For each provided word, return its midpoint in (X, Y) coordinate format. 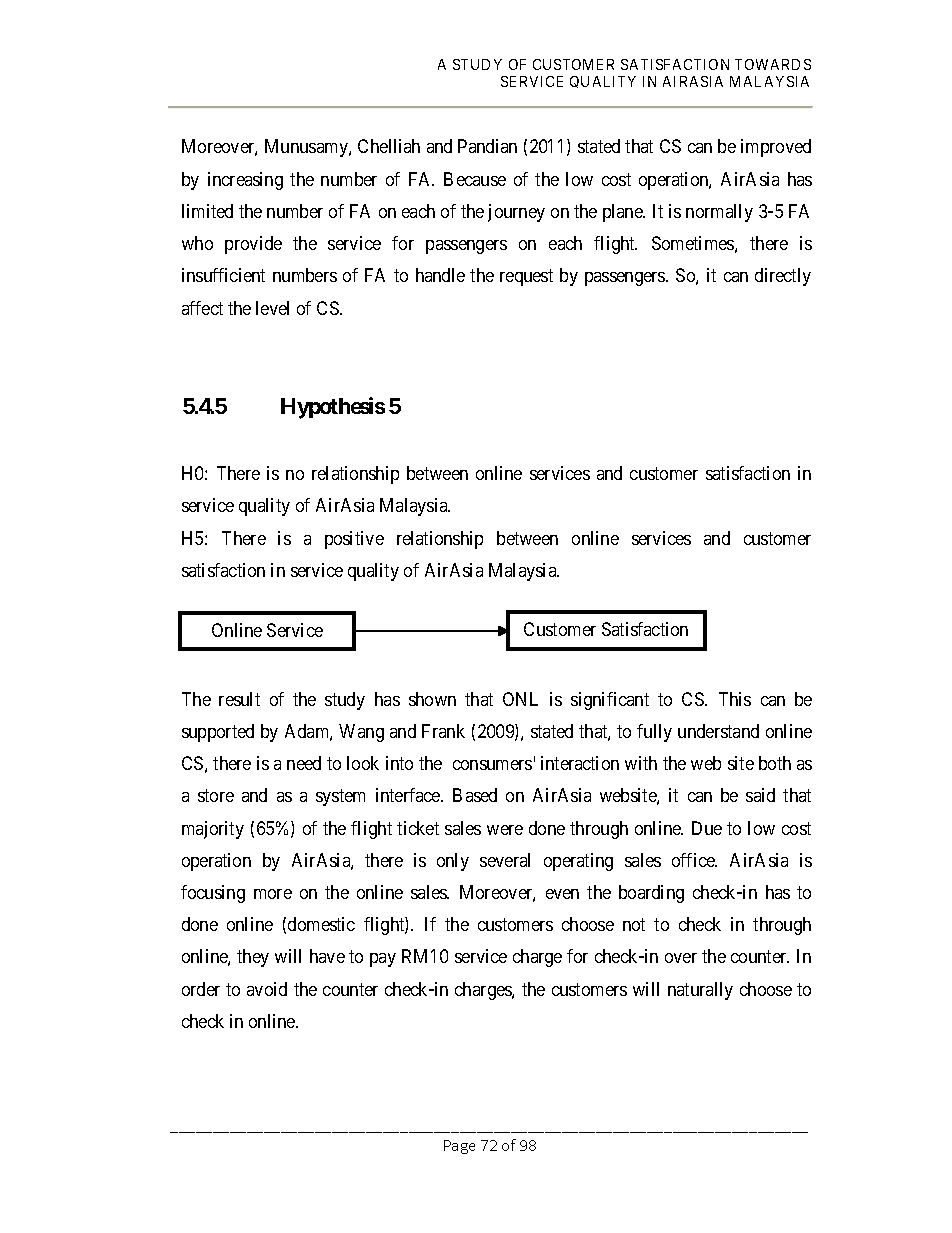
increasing (245, 181)
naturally (700, 991)
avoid (267, 989)
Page (459, 1147)
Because (475, 179)
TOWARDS (773, 64)
